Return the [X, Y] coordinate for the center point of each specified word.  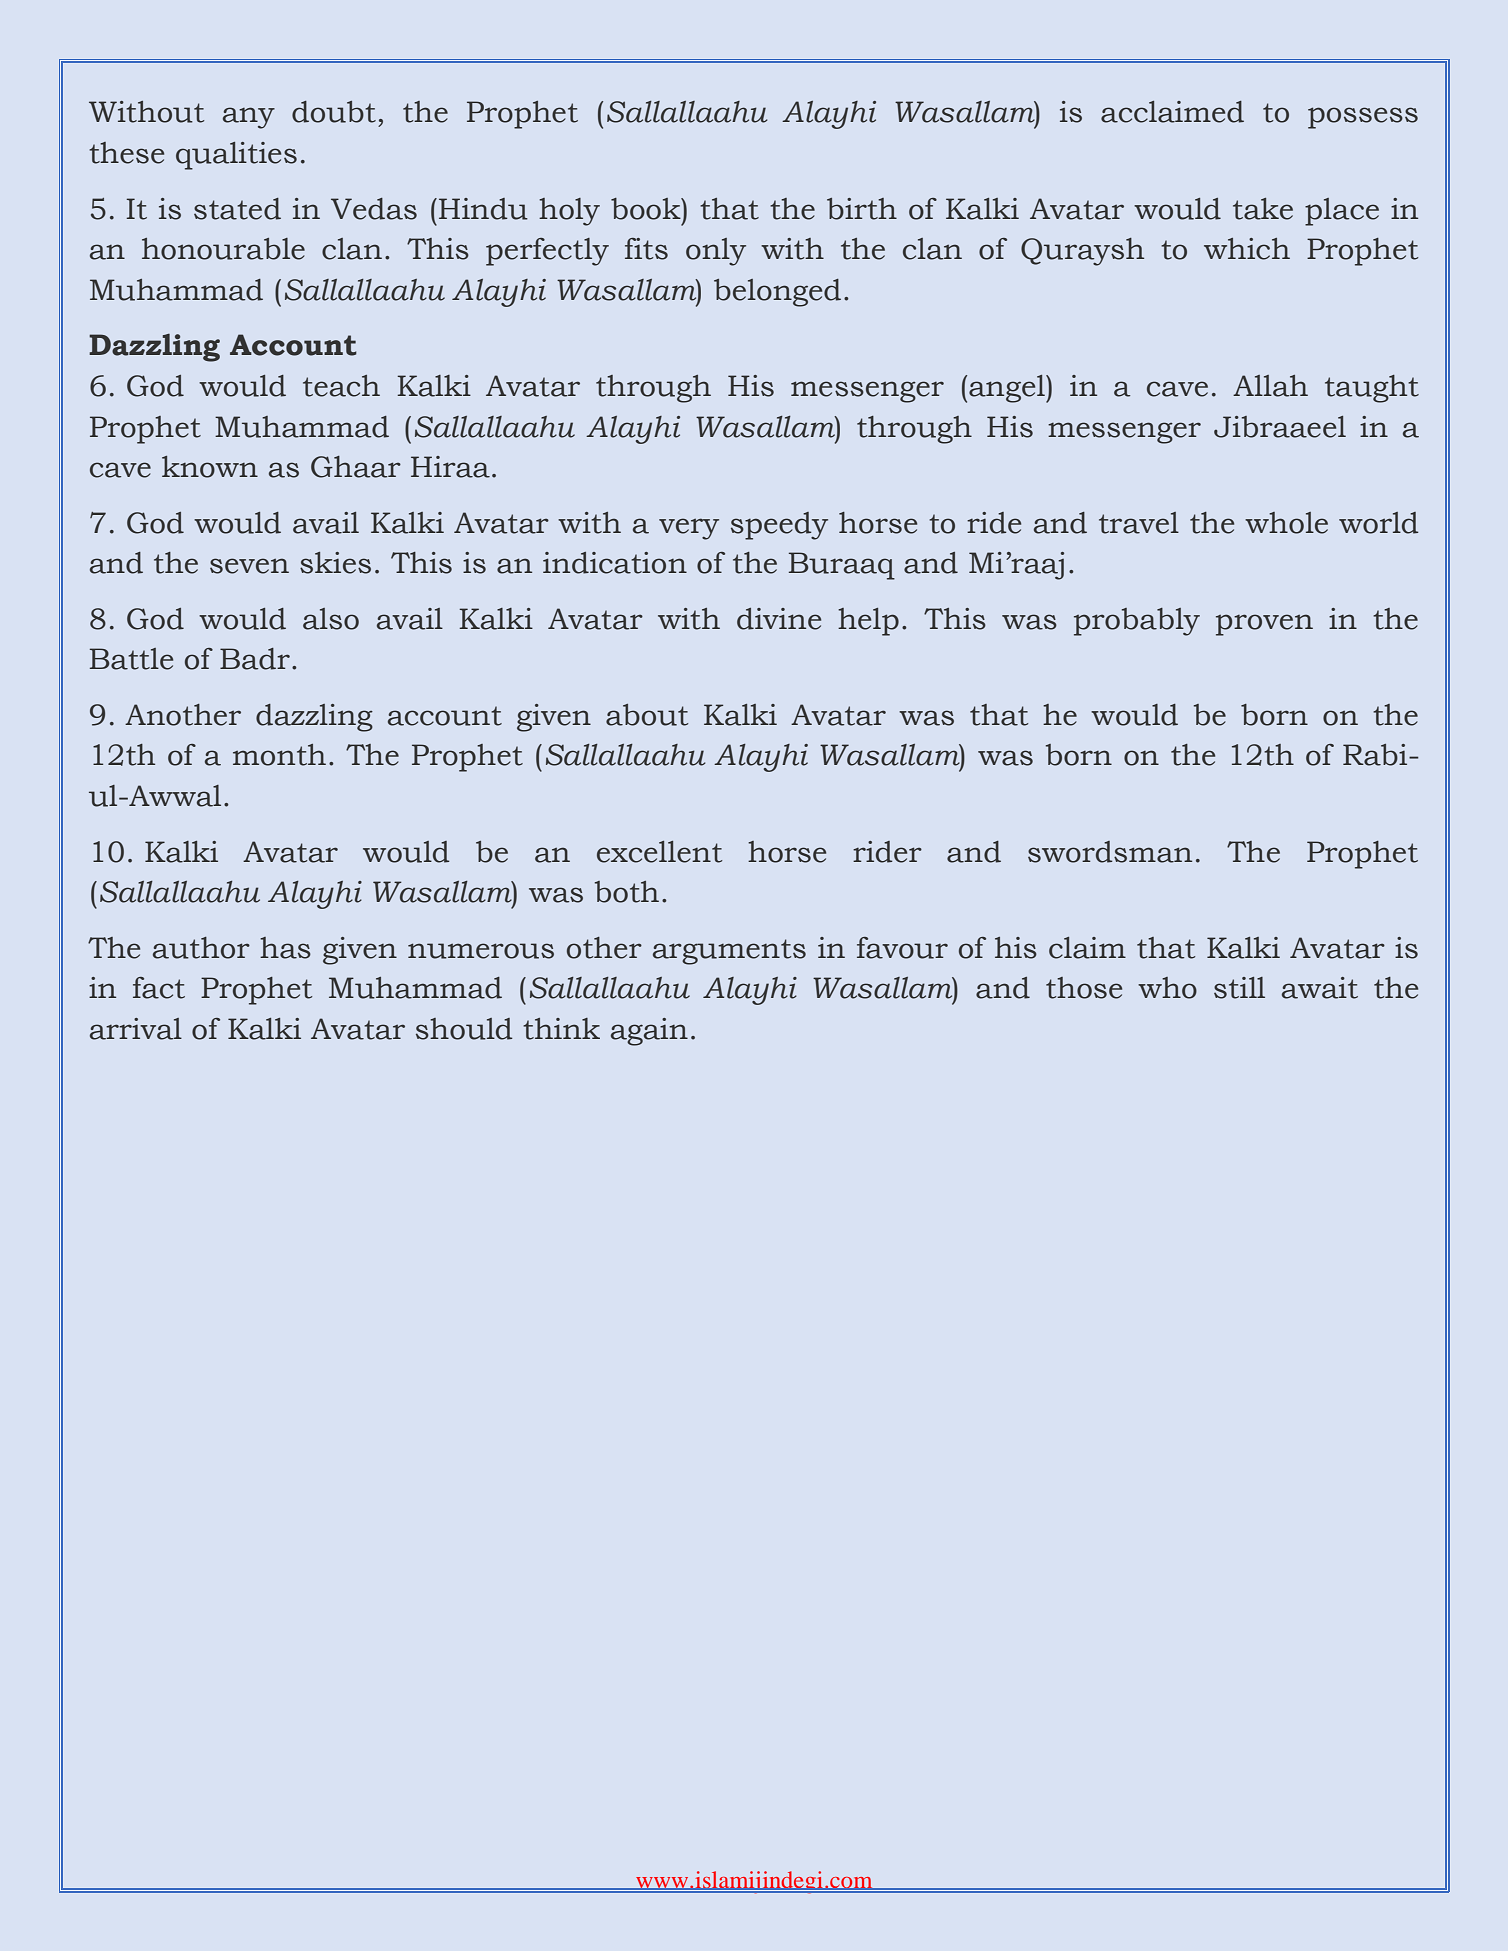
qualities [236, 156]
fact [159, 988]
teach [341, 386]
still [1239, 988]
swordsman [1110, 852]
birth [862, 209]
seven [249, 566]
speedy [779, 526]
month [279, 755]
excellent [659, 852]
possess [1363, 118]
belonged [777, 293]
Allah [1270, 386]
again [649, 1032]
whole [1286, 523]
